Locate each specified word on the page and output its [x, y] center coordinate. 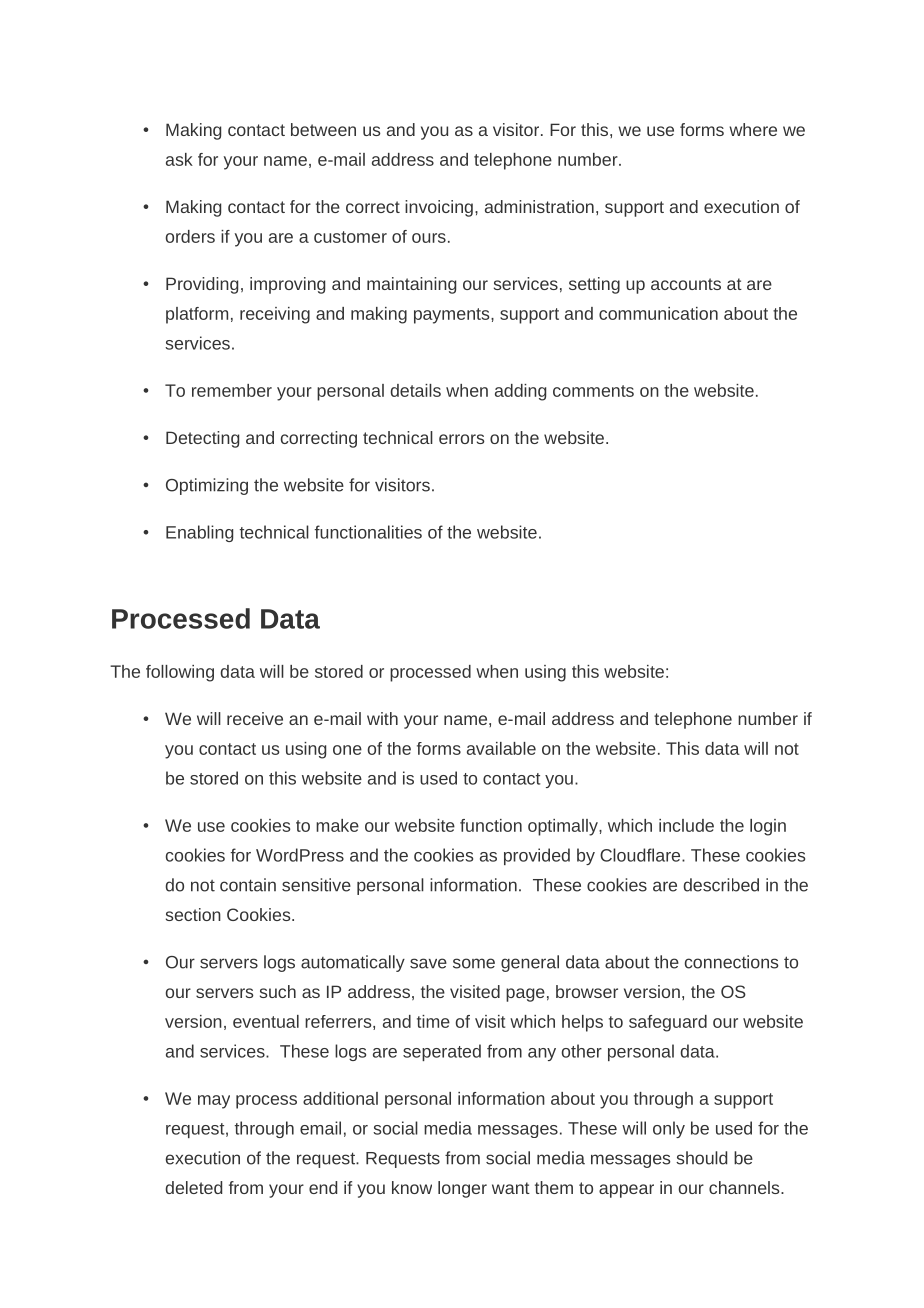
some [474, 963]
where [753, 129]
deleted [194, 1187]
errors [462, 439]
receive [255, 718]
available [501, 748]
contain [248, 885]
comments [593, 391]
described [721, 885]
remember [232, 390]
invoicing [439, 208]
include [686, 825]
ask [179, 159]
